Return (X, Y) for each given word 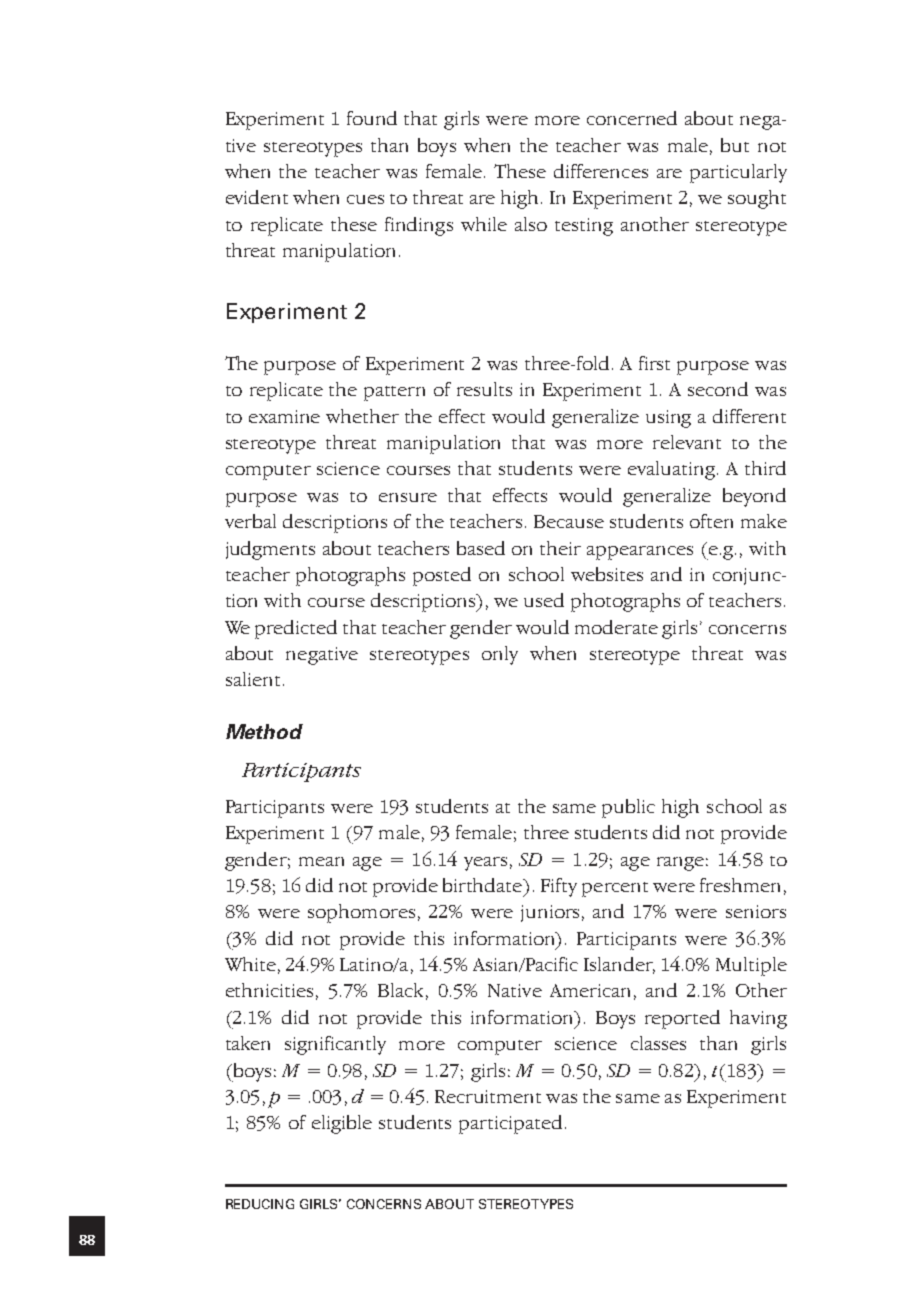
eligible (342, 1124)
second (718, 389)
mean (321, 861)
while (484, 224)
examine (284, 416)
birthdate (484, 885)
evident (257, 197)
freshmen (740, 885)
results (484, 389)
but (735, 145)
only (500, 655)
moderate (616, 627)
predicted (296, 629)
